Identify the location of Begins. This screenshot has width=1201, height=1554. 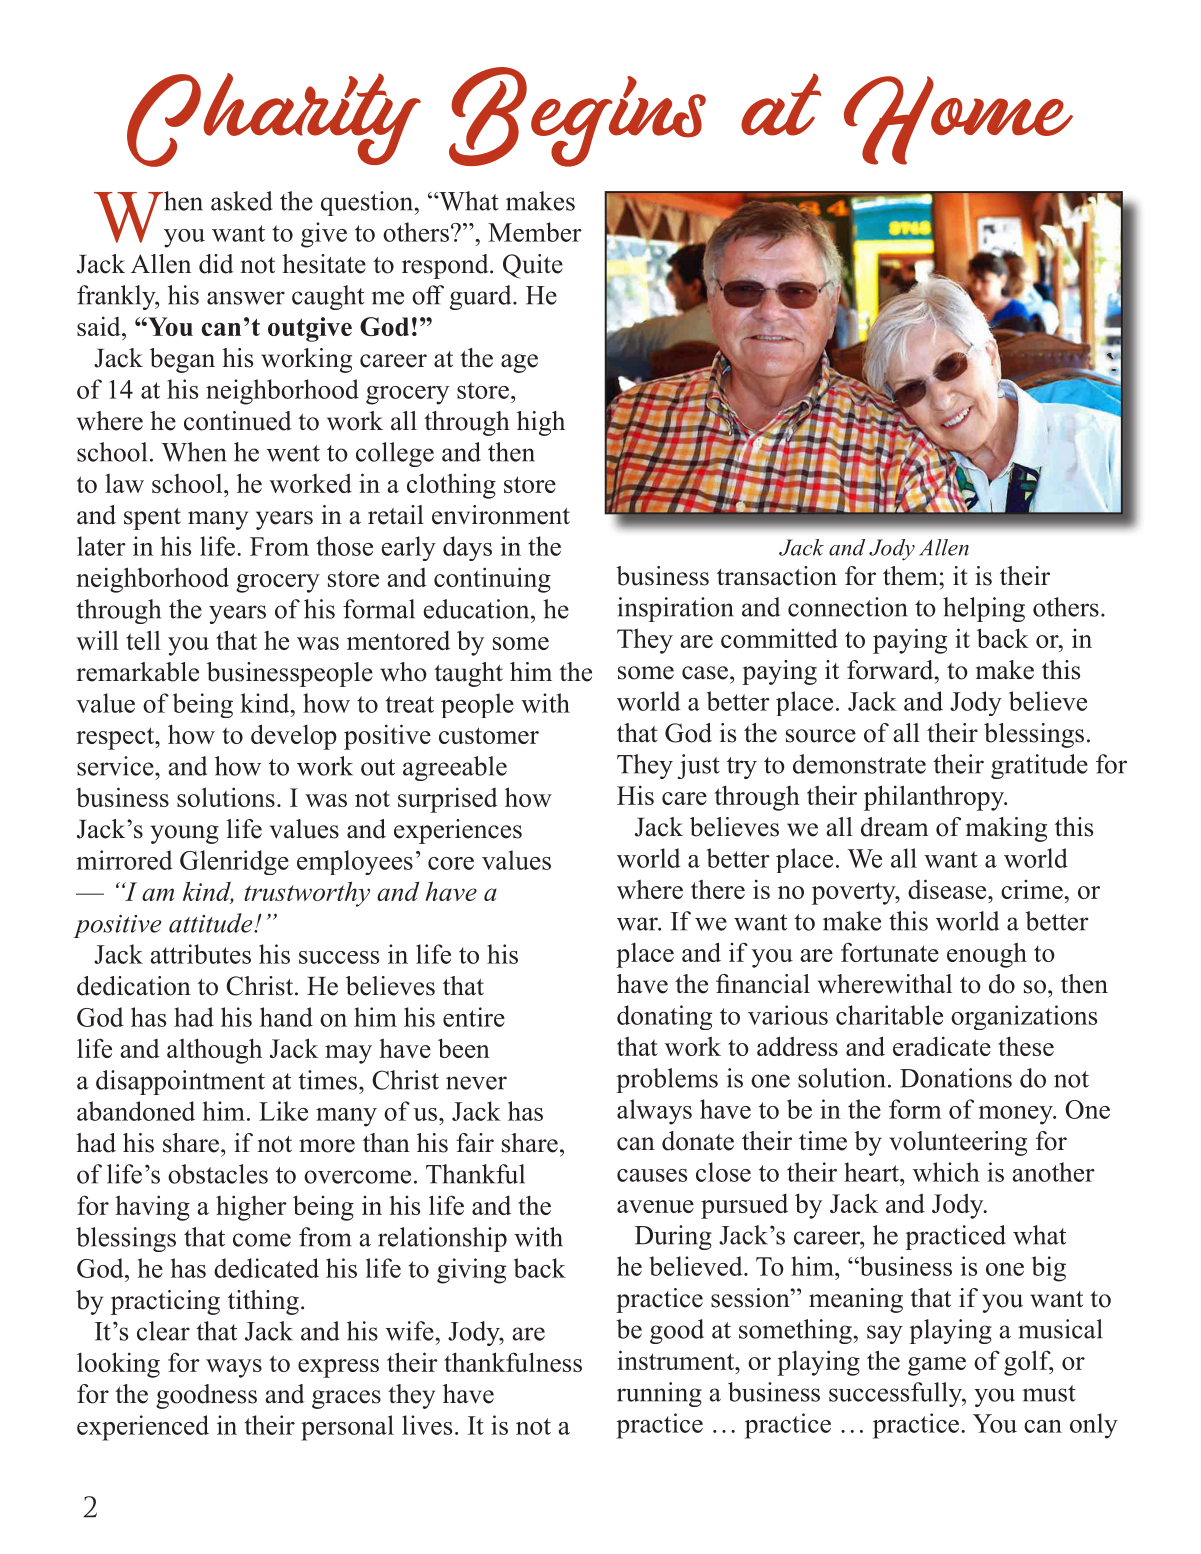
(577, 117).
